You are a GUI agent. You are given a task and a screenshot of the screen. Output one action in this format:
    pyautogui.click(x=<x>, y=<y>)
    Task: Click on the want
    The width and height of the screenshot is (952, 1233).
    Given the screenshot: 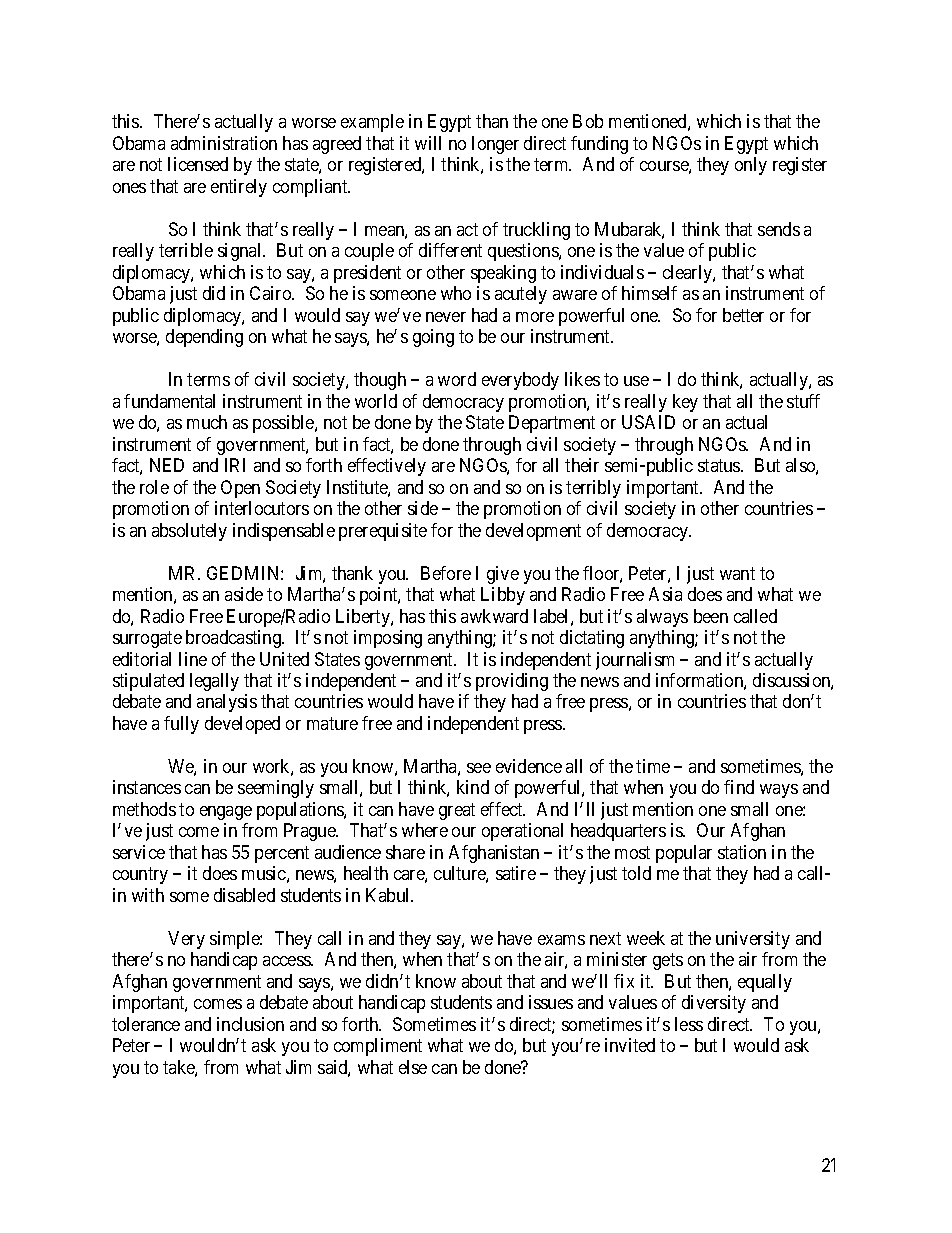 What is the action you would take?
    pyautogui.click(x=737, y=573)
